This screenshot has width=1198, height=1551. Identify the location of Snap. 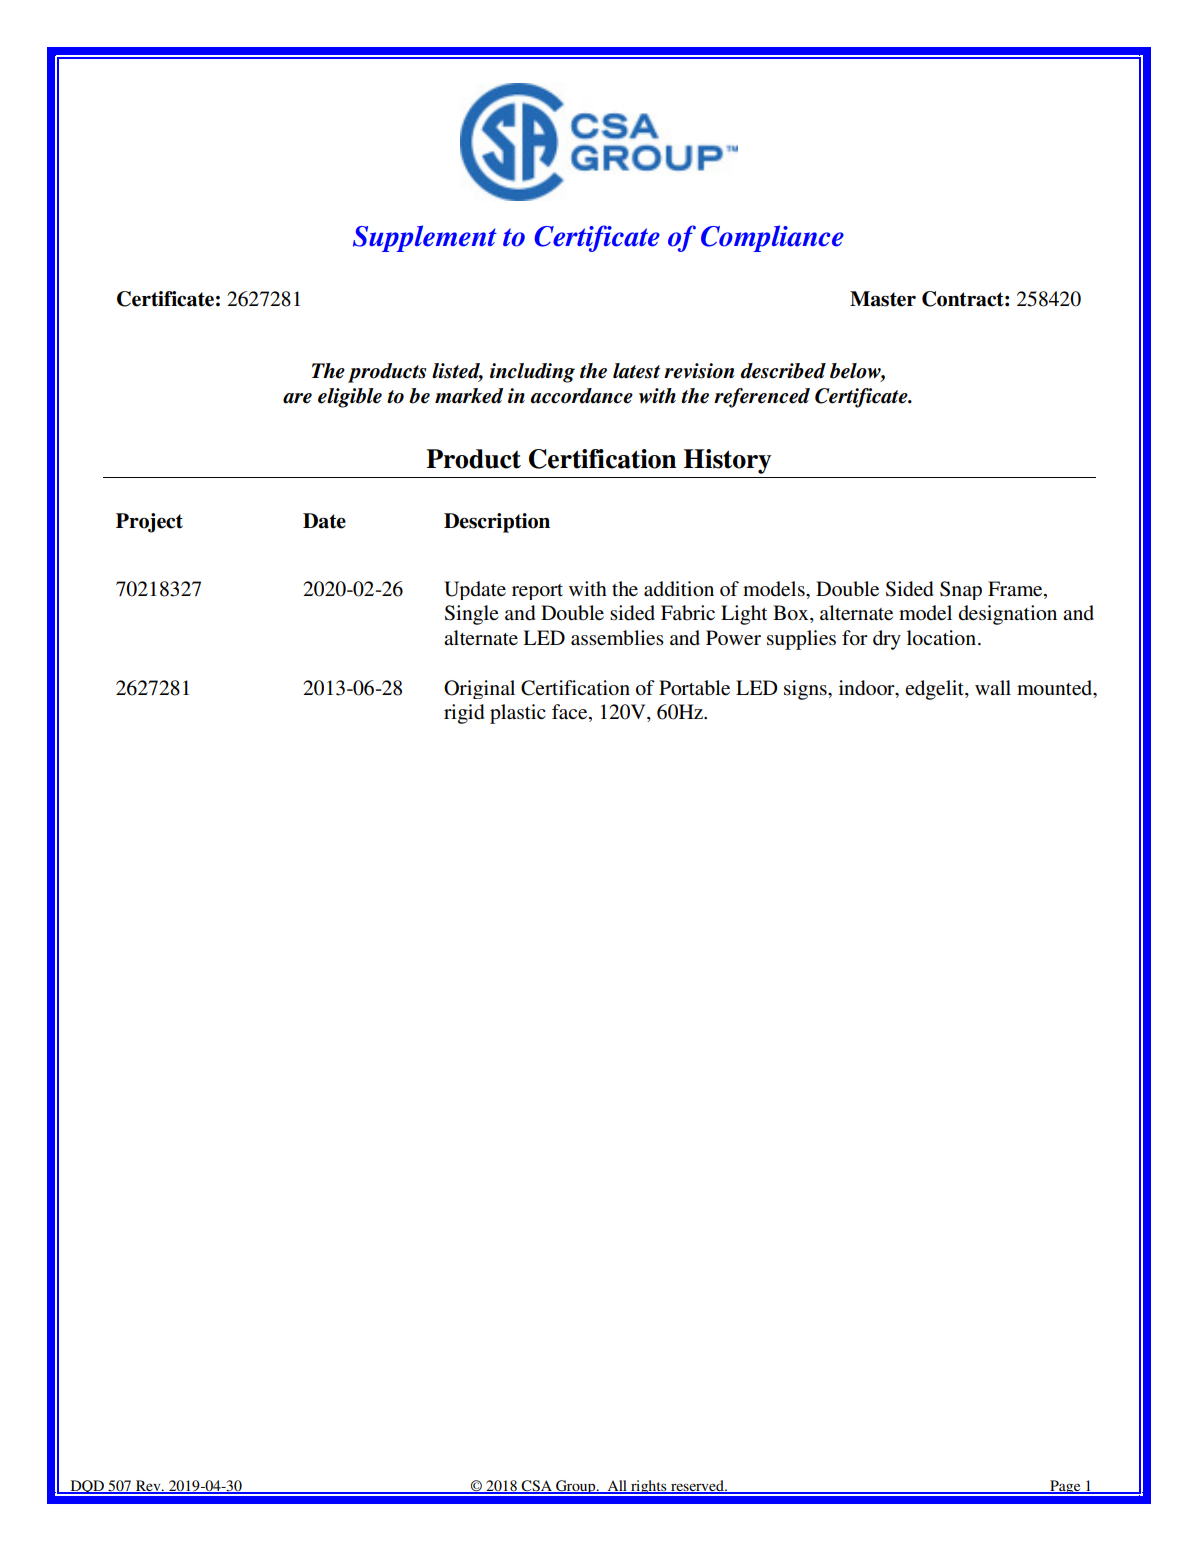
(961, 590).
